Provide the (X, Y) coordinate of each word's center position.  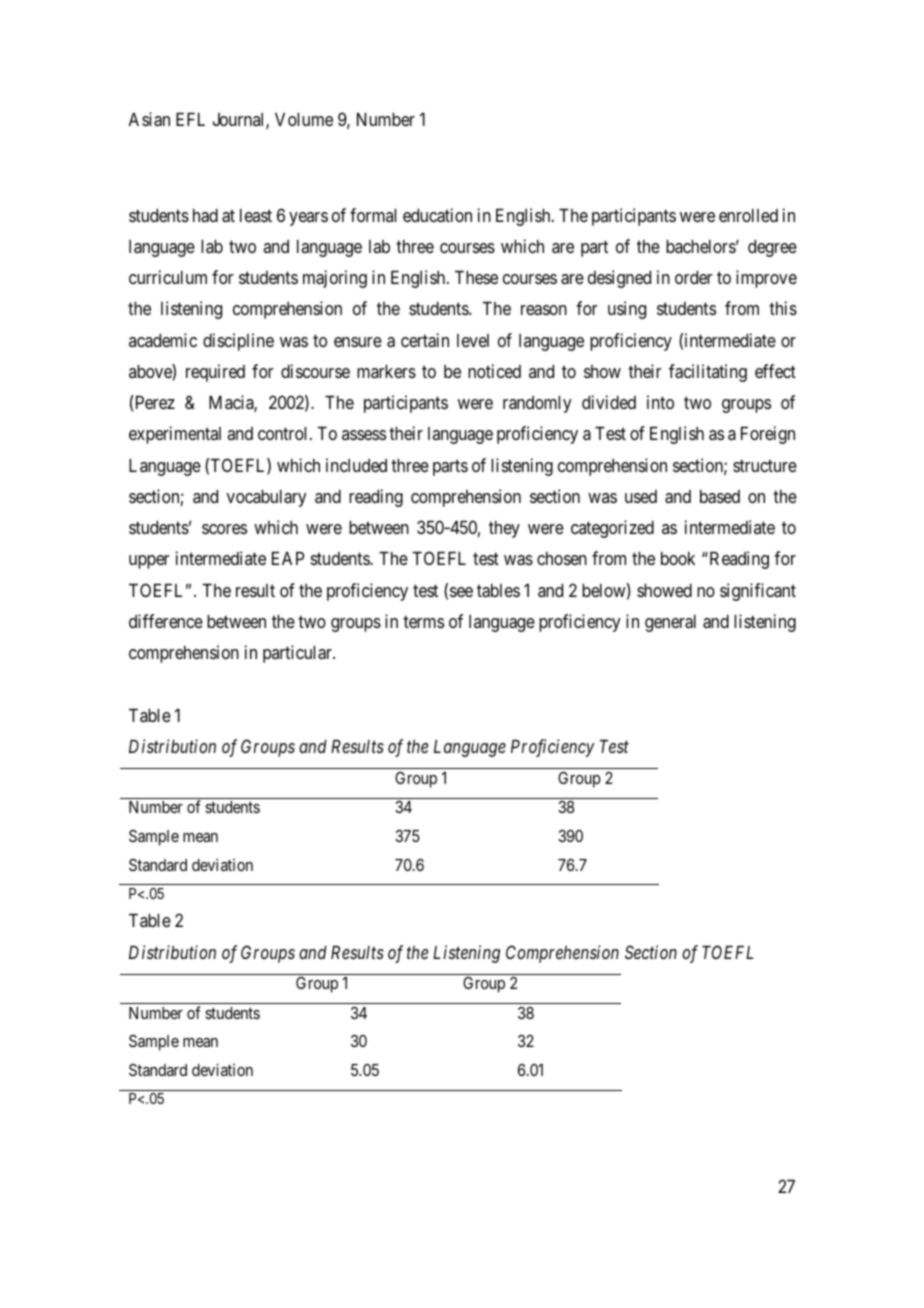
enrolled (748, 215)
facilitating (708, 373)
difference (166, 621)
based (720, 497)
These (476, 277)
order (694, 277)
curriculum (168, 277)
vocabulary (267, 498)
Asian (149, 119)
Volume (304, 119)
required (215, 373)
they (504, 529)
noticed (494, 371)
